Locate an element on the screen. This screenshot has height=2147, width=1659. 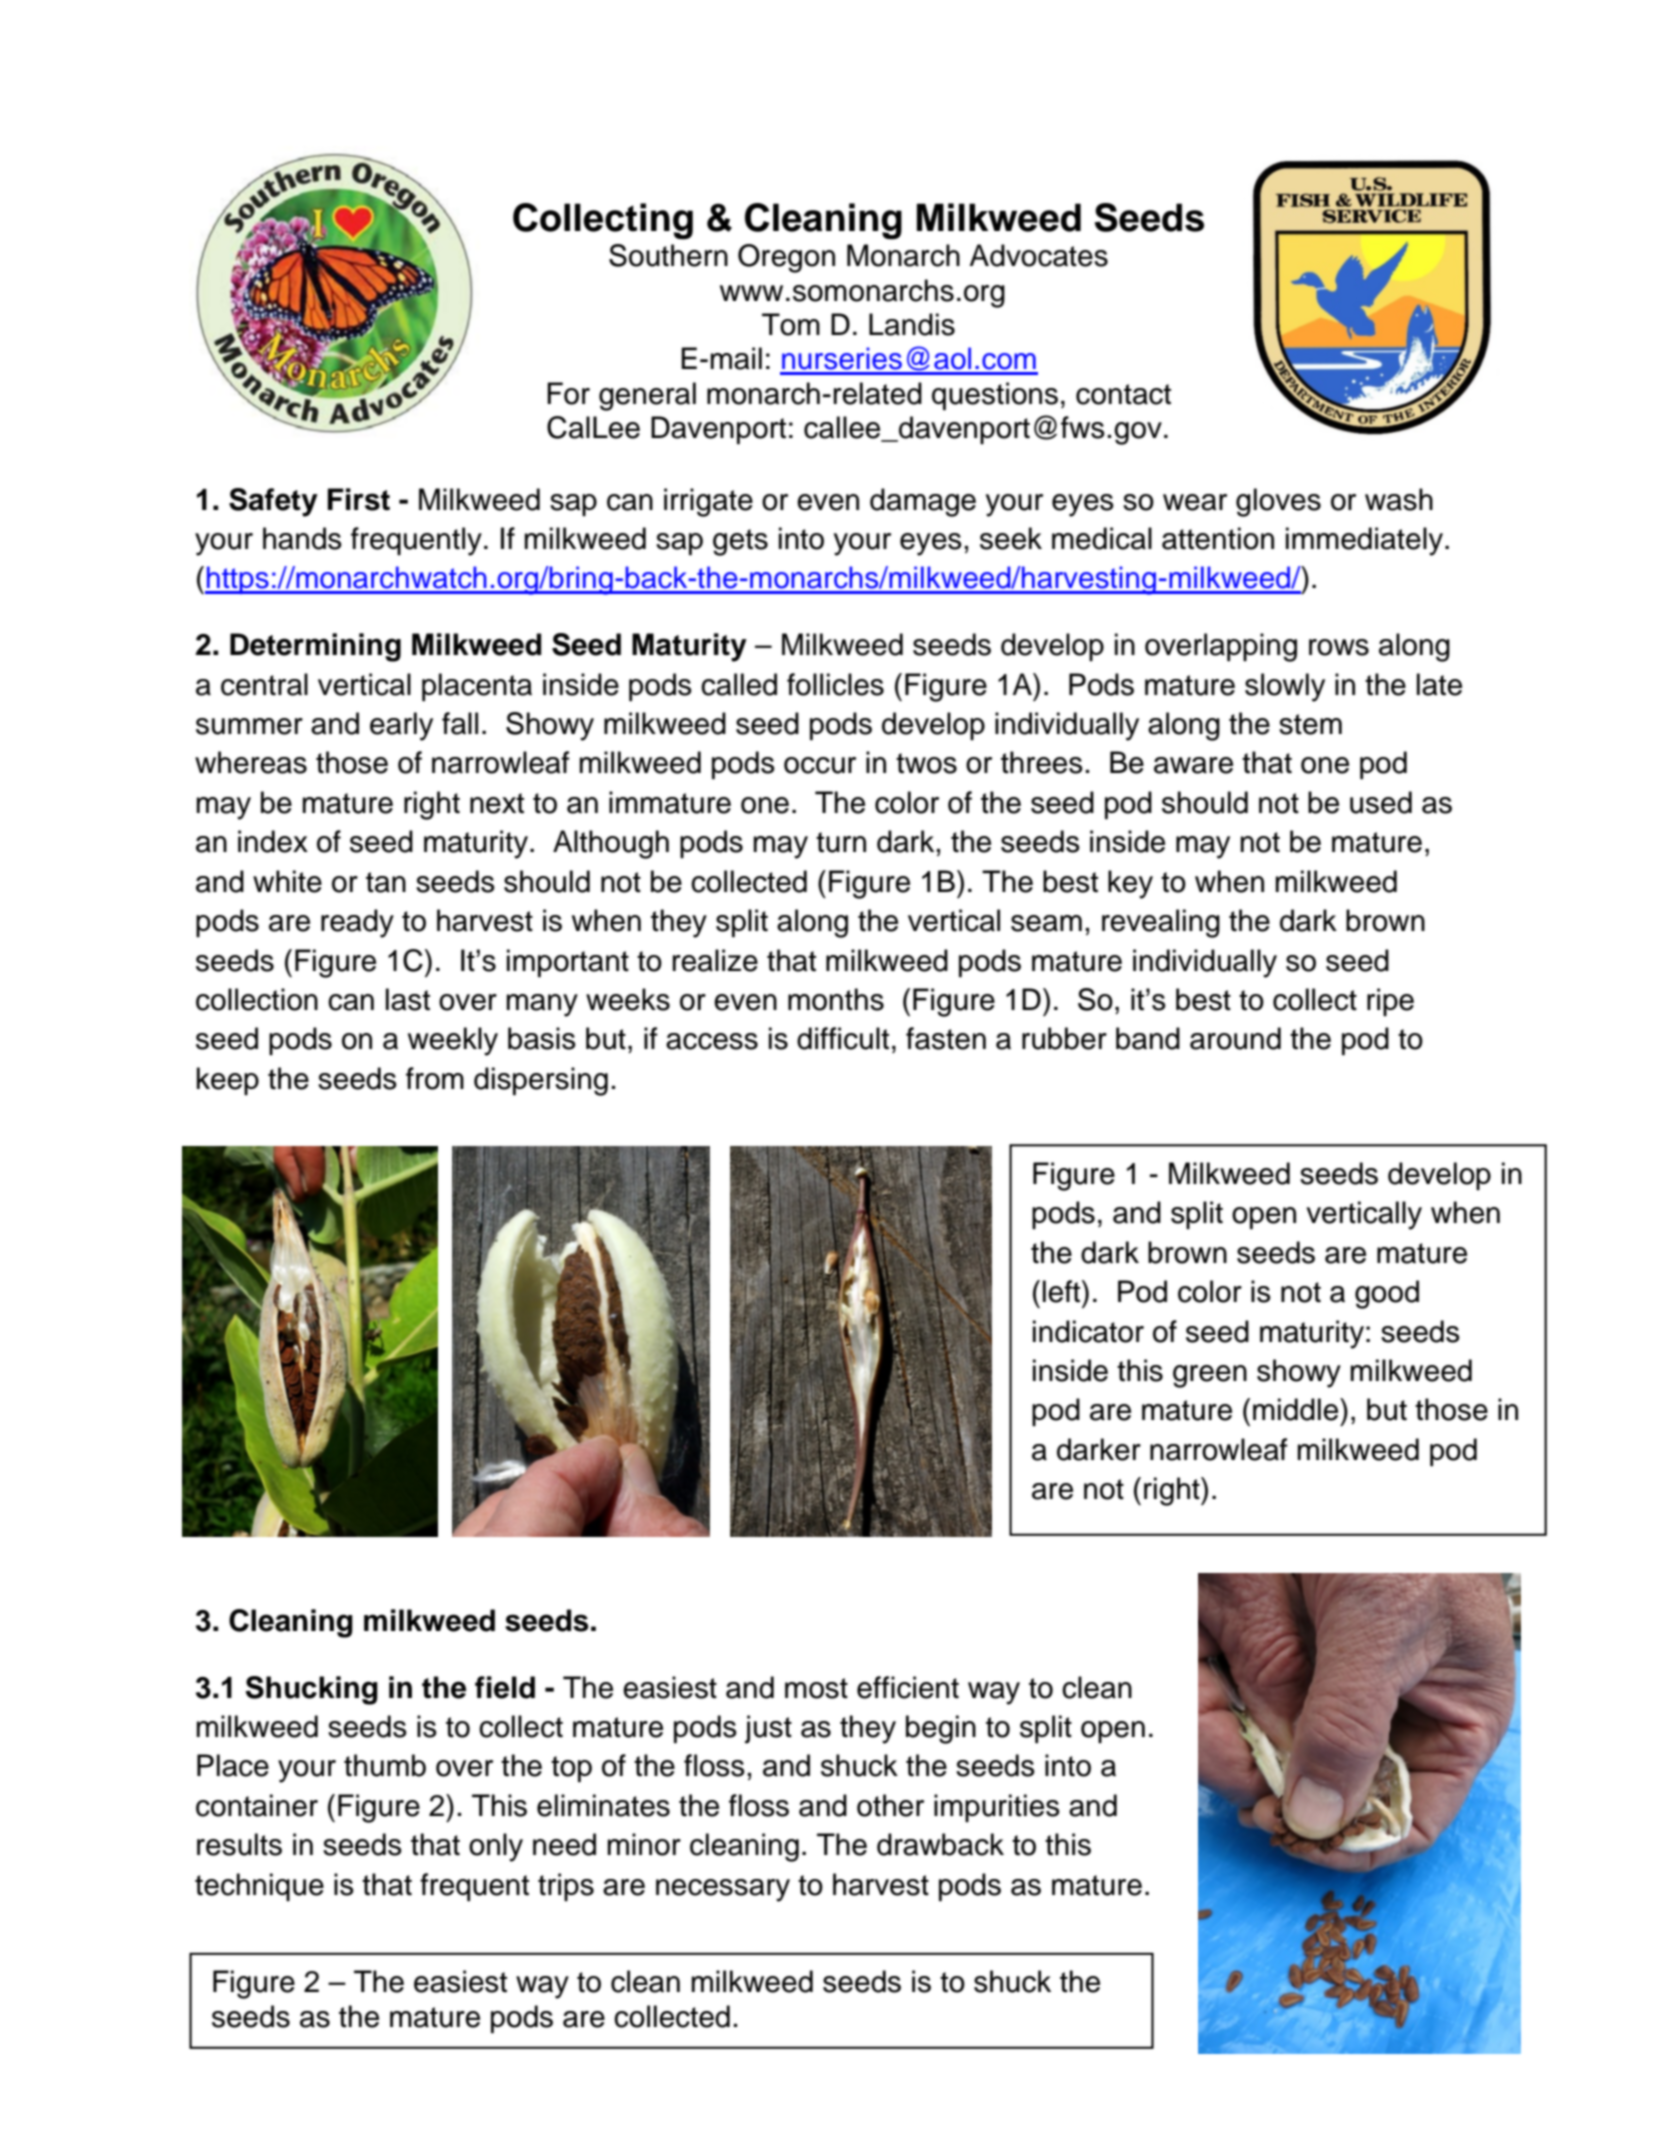
Tom is located at coordinates (791, 324).
